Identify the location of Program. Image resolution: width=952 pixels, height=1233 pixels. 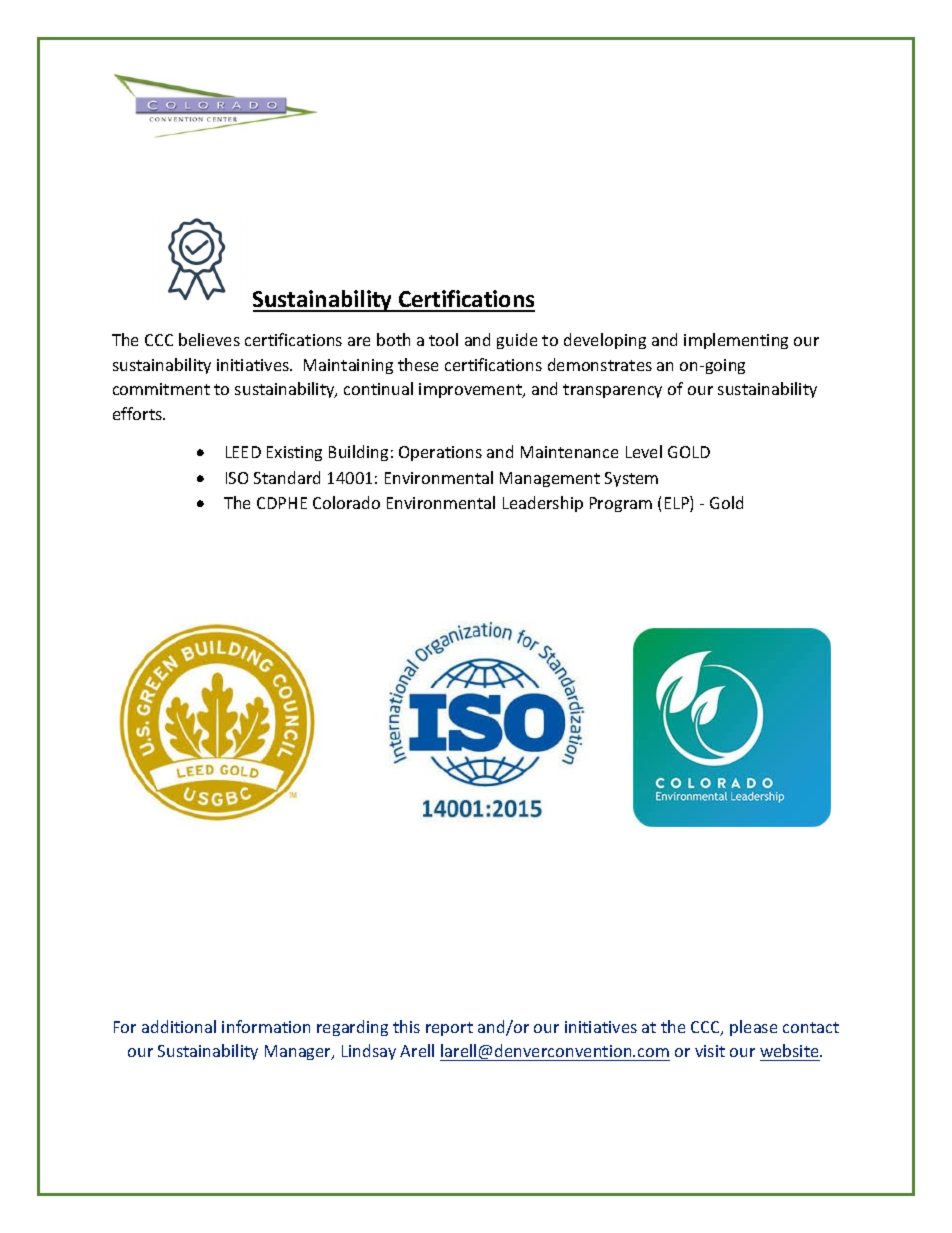
(621, 504).
